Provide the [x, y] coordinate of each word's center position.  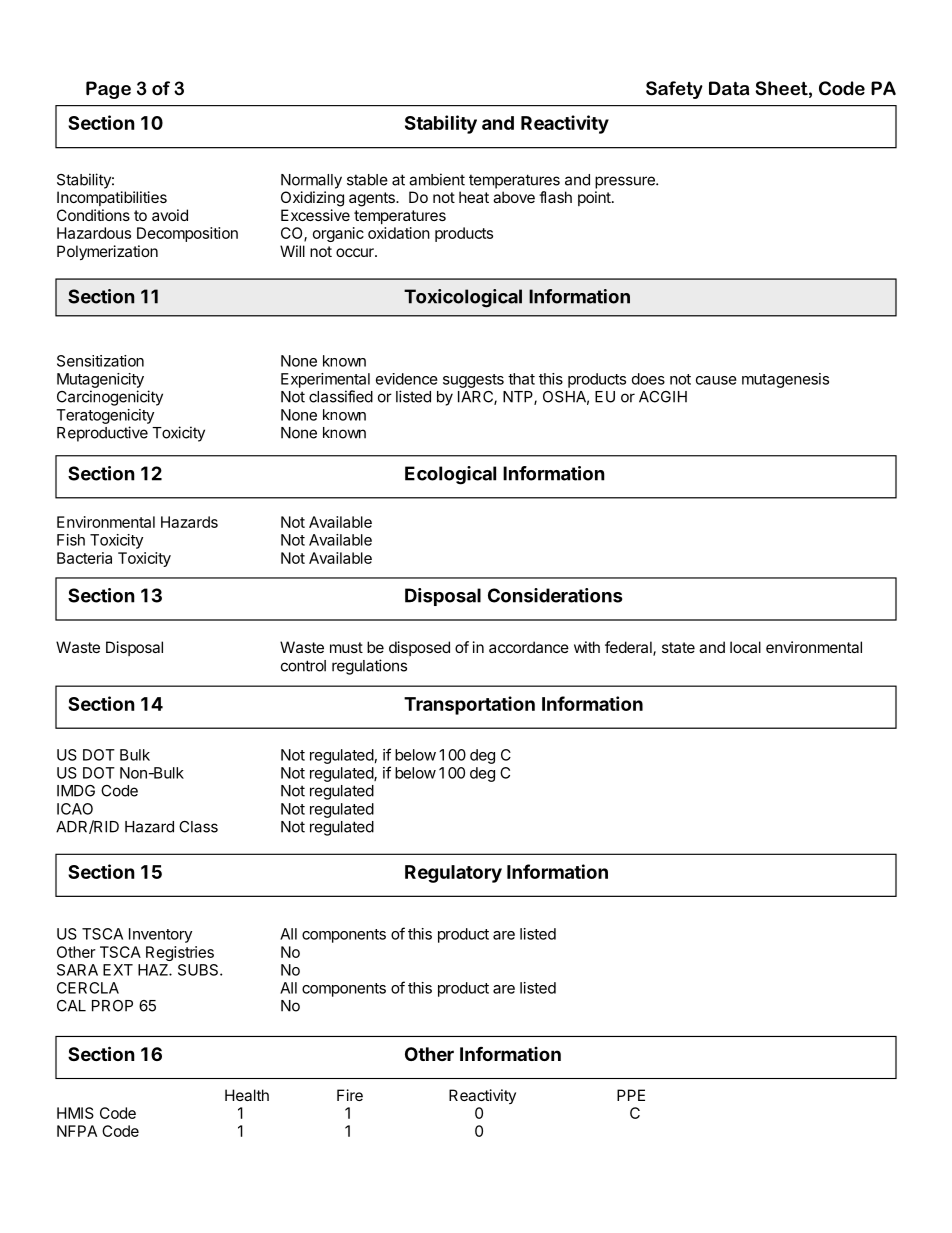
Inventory [160, 935]
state [678, 647]
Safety [674, 90]
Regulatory [453, 874]
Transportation [469, 705]
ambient [437, 179]
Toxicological [463, 298]
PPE [631, 1095]
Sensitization [100, 361]
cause [716, 380]
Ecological [450, 475]
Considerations [555, 595]
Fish [71, 540]
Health [247, 1095]
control [303, 666]
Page [108, 90]
